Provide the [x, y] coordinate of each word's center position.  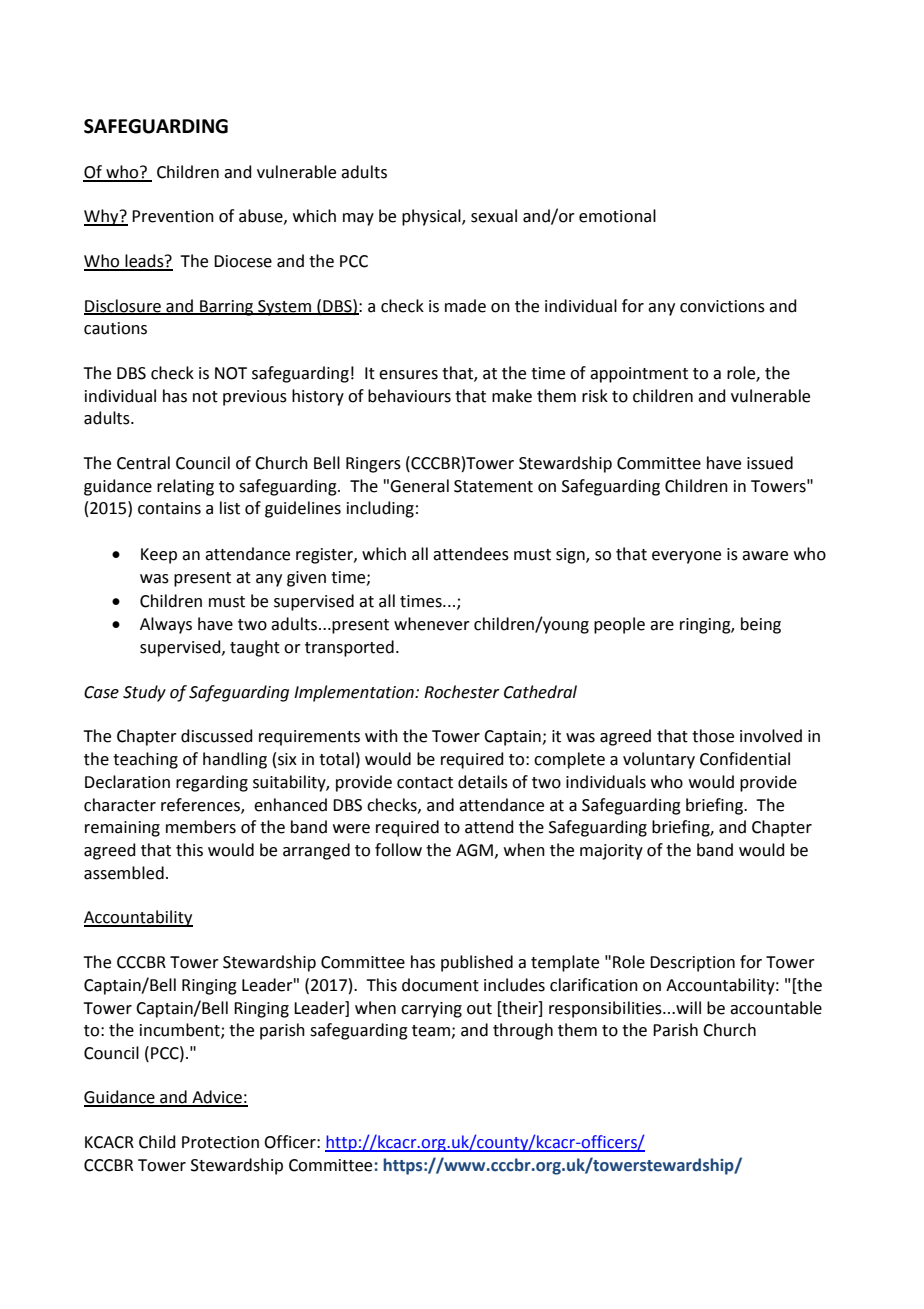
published [477, 963]
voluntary [659, 760]
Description [692, 964]
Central [143, 463]
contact [425, 783]
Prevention [173, 216]
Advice [217, 1098]
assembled [124, 873]
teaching [145, 760]
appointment [639, 375]
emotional [617, 216]
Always [166, 625]
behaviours [409, 396]
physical [432, 217]
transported [349, 648]
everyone [686, 557]
